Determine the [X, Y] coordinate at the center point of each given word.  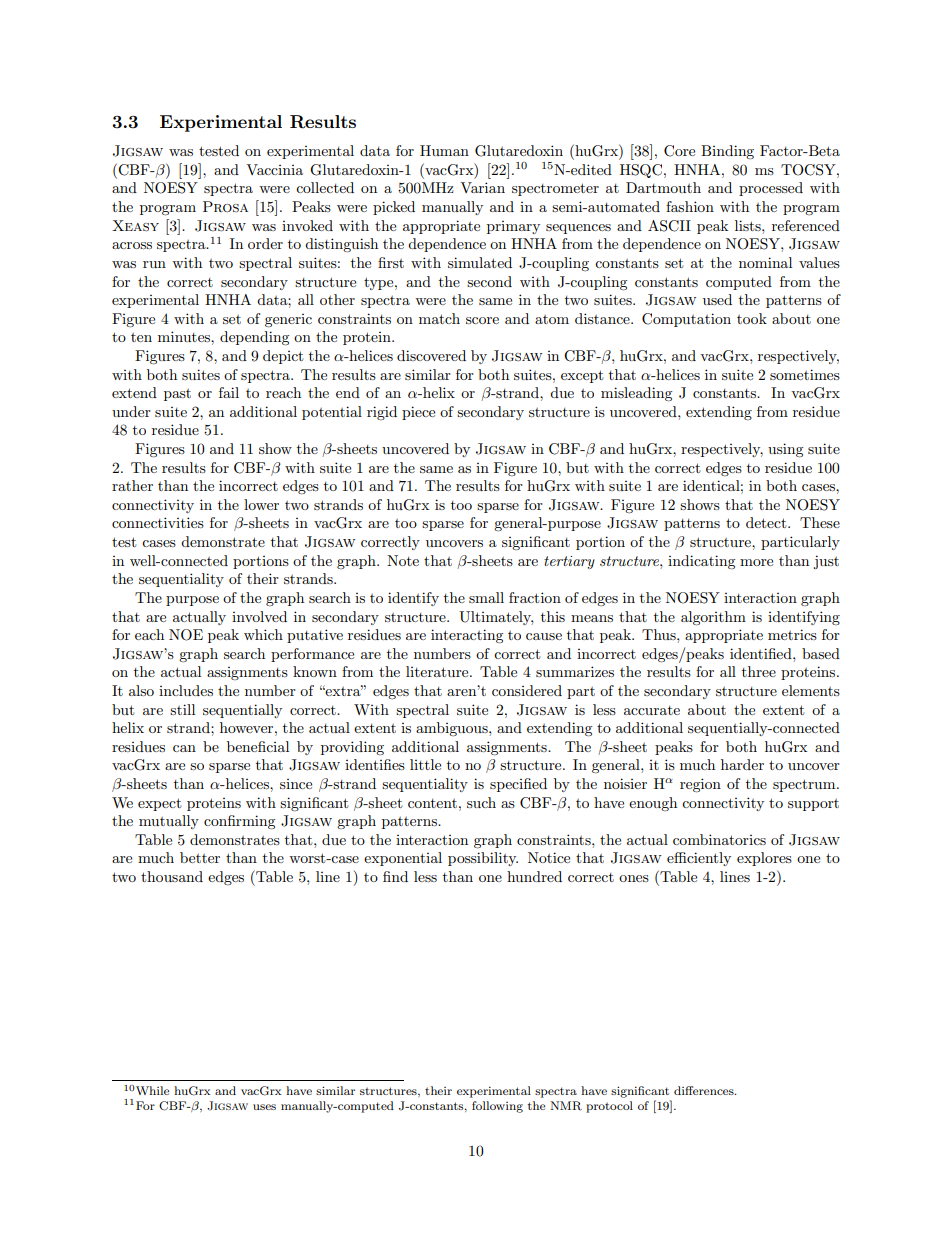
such [481, 802]
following [497, 1107]
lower [261, 504]
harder [742, 764]
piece [418, 413]
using [786, 450]
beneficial [258, 746]
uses [264, 1107]
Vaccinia [274, 169]
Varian [482, 187]
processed [771, 189]
